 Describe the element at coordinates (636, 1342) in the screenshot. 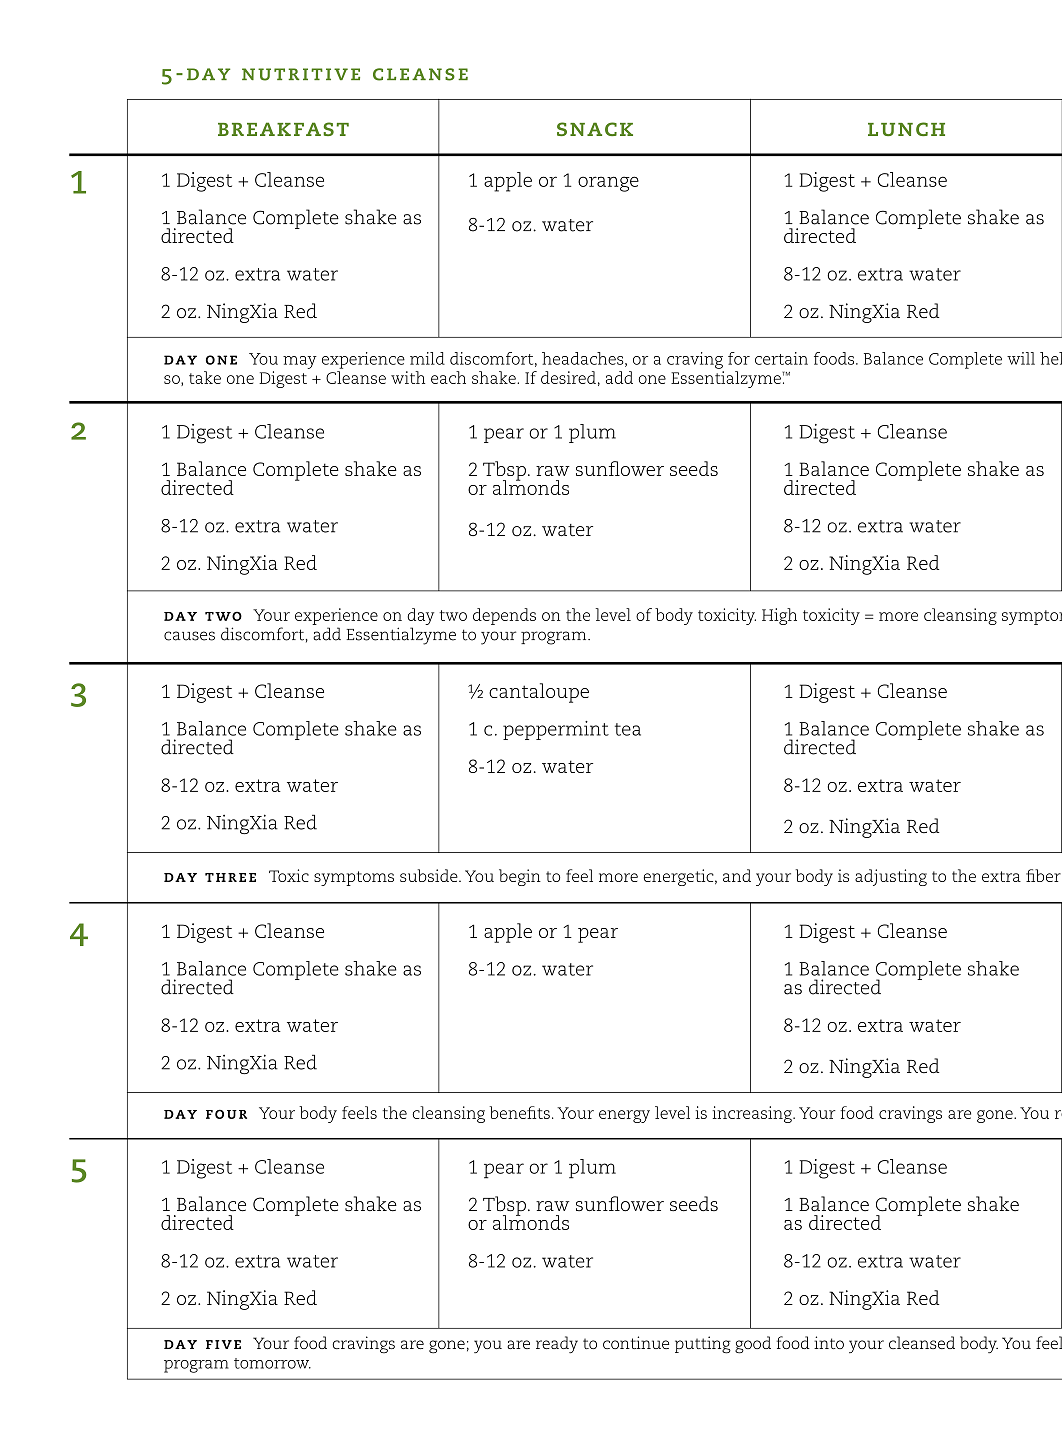

I see `continue` at that location.
